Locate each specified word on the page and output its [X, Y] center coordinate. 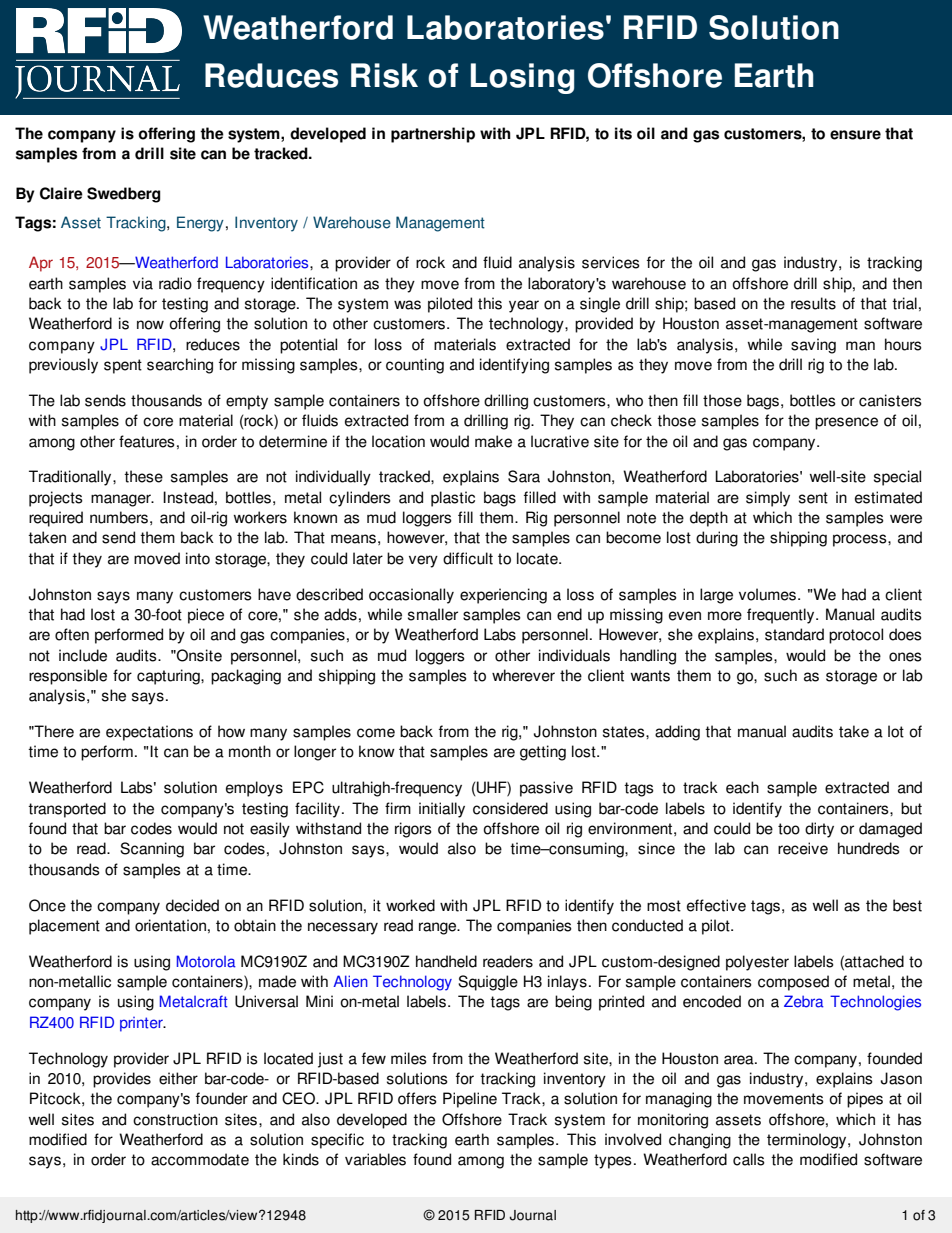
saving [813, 346]
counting [415, 366]
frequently [782, 616]
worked [410, 905]
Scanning [152, 850]
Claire [61, 193]
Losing [522, 78]
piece [206, 616]
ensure [855, 135]
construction [175, 1119]
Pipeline [470, 1100]
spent [123, 366]
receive [803, 848]
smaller [433, 614]
